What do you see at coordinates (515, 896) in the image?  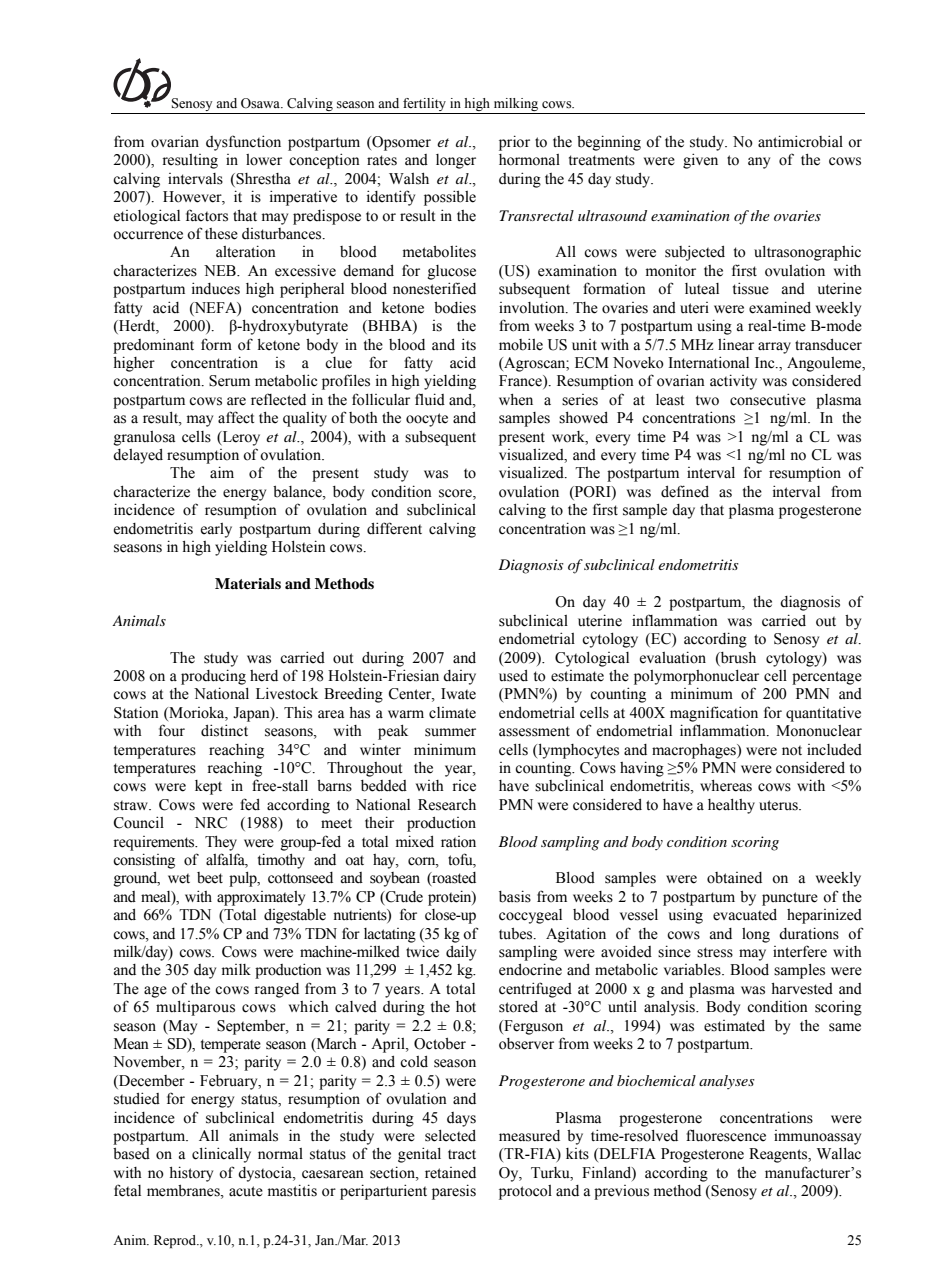 I see `basis` at bounding box center [515, 896].
